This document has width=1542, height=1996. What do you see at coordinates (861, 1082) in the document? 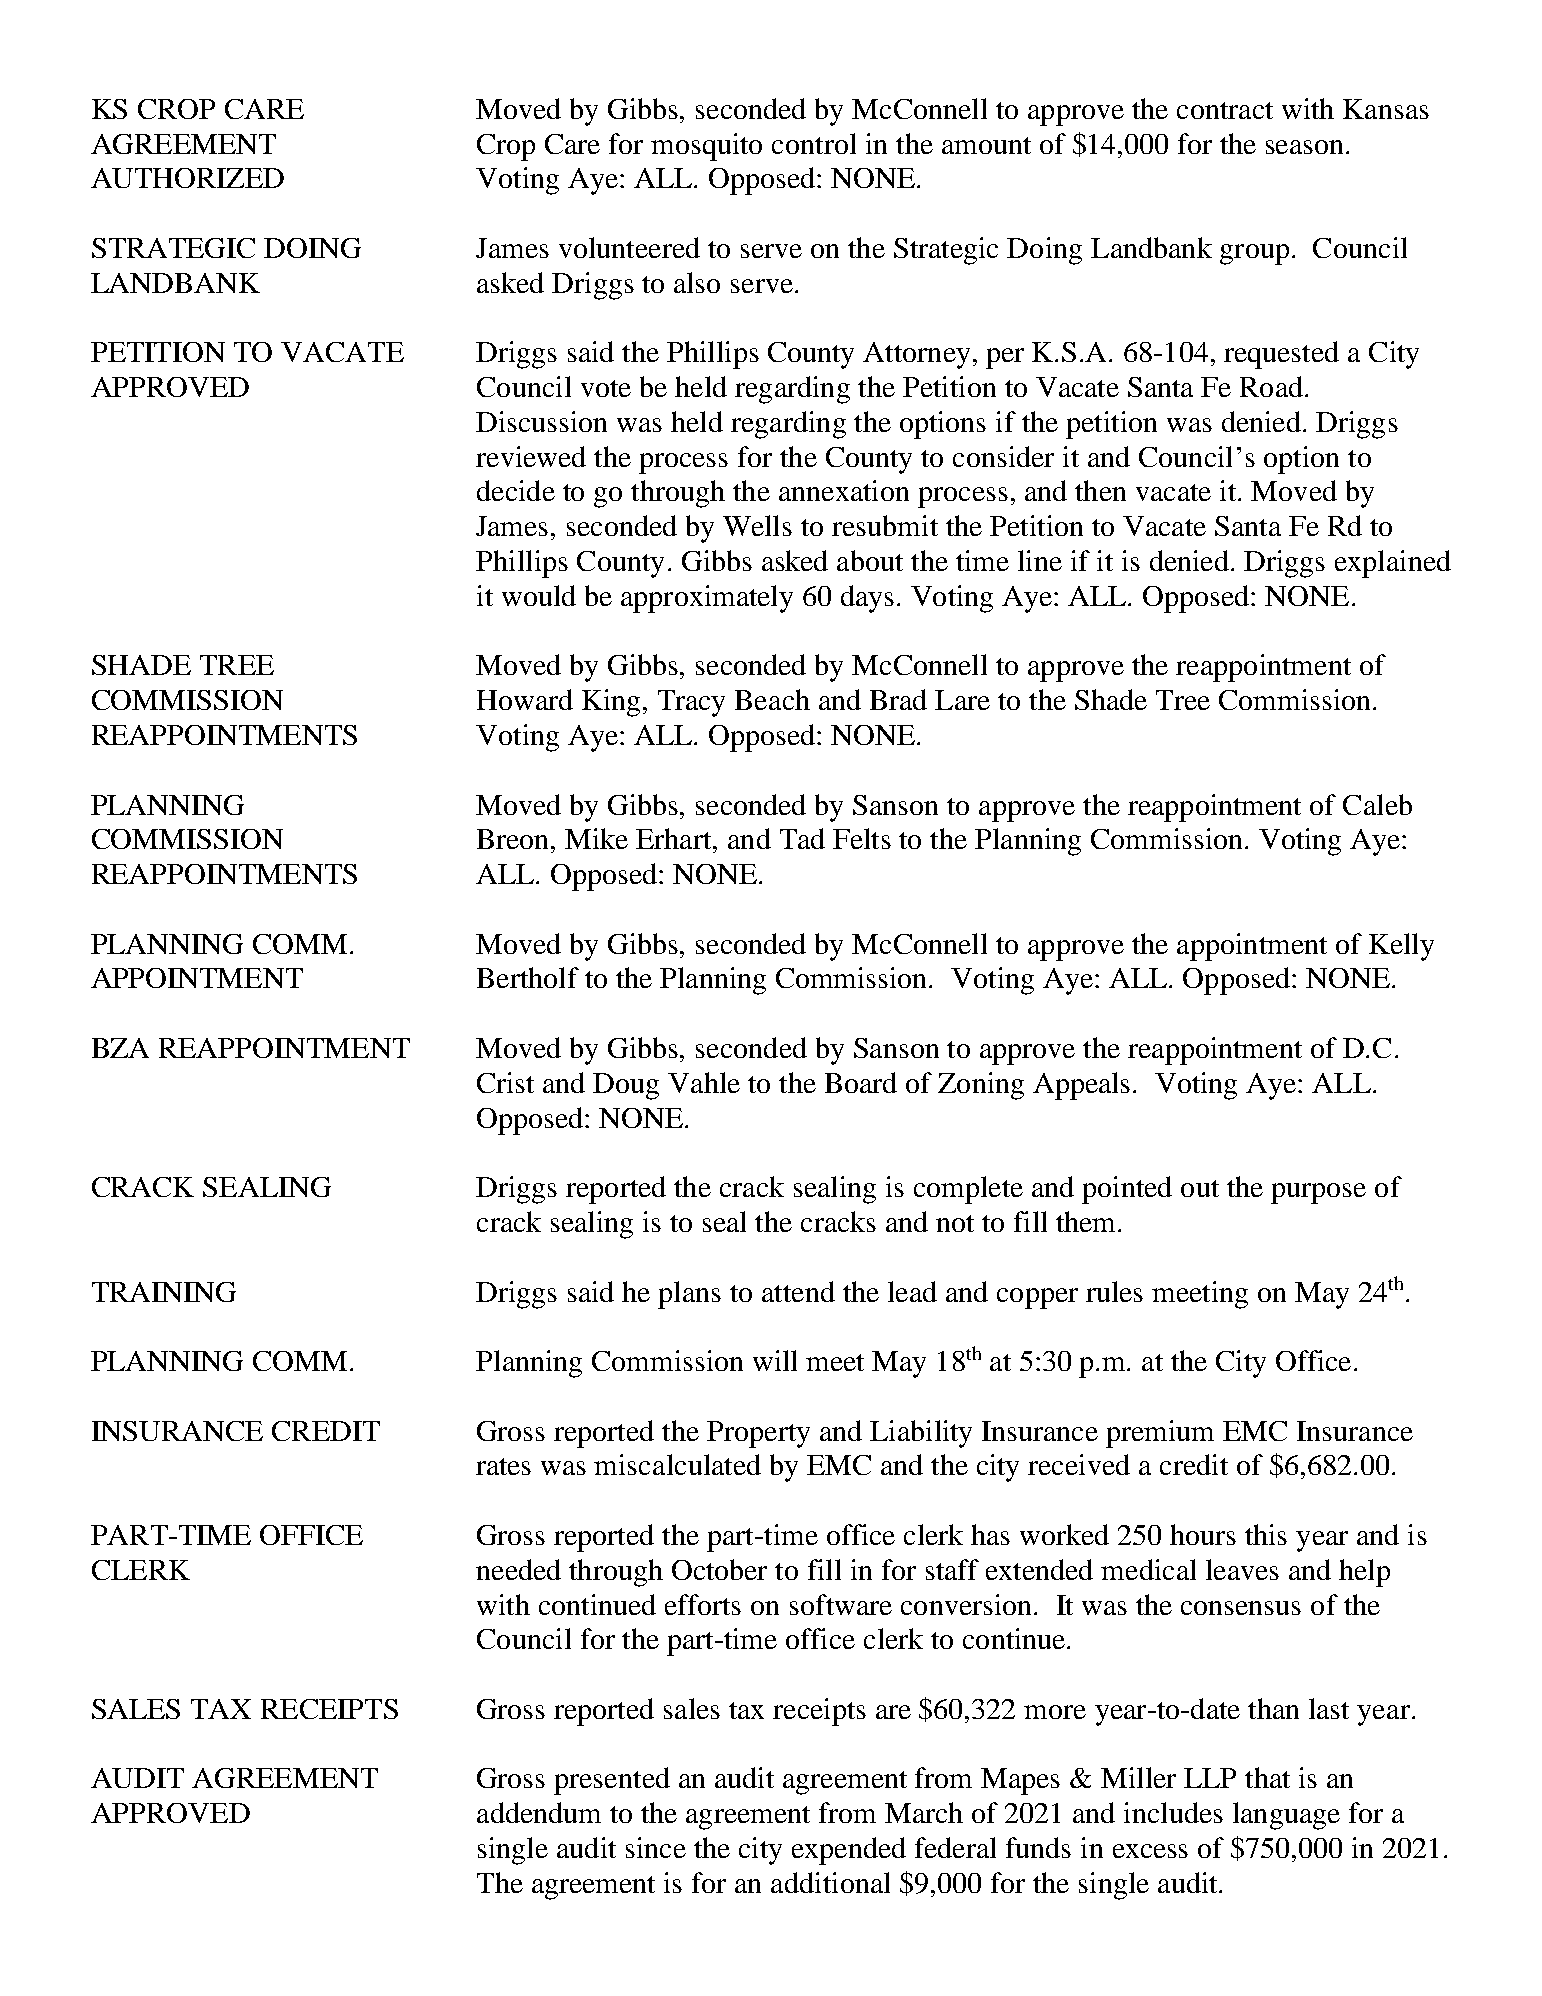
I see `Board` at bounding box center [861, 1082].
